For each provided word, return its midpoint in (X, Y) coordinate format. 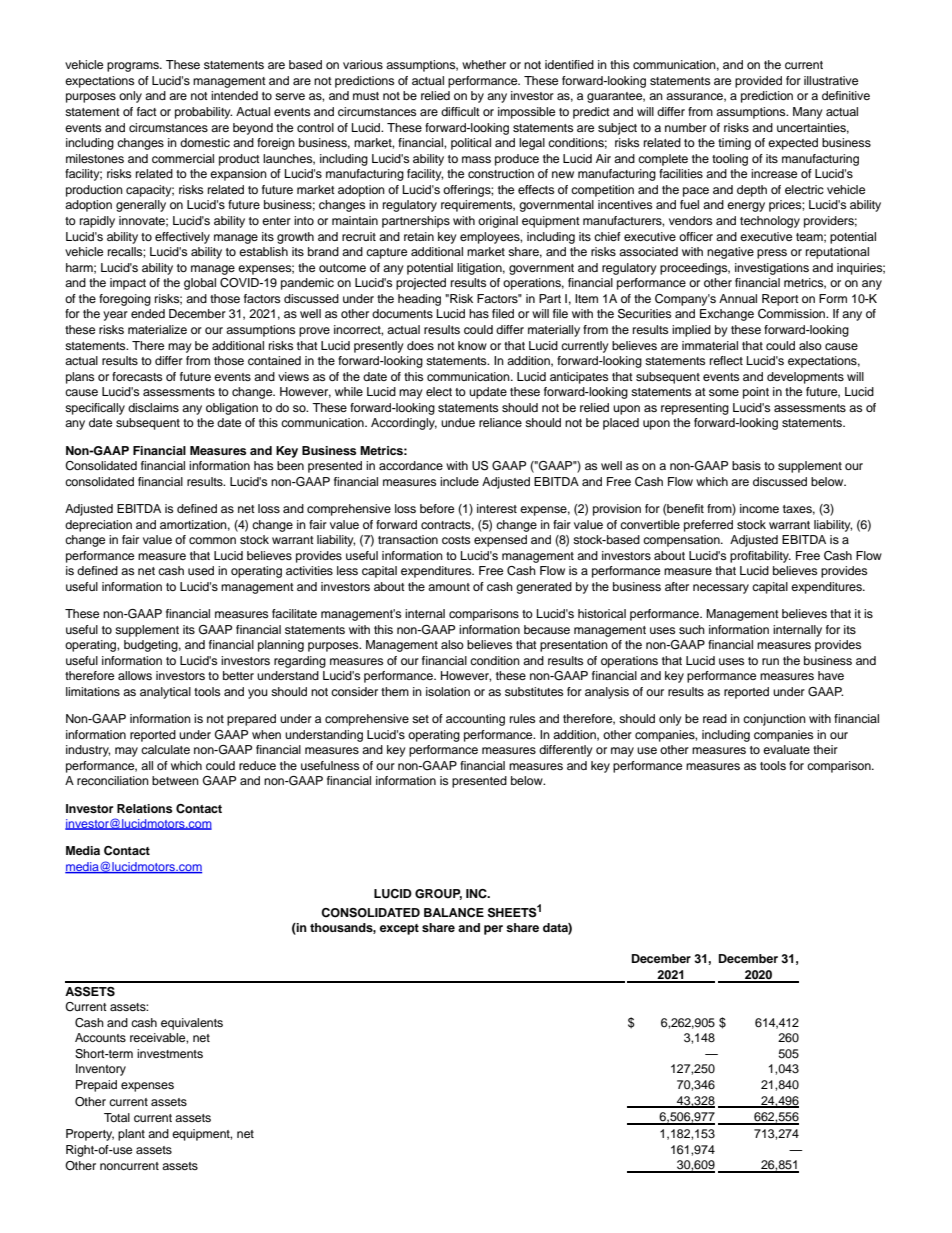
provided (758, 82)
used (201, 570)
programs (134, 67)
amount (449, 587)
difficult (460, 111)
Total (117, 1117)
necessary (721, 589)
